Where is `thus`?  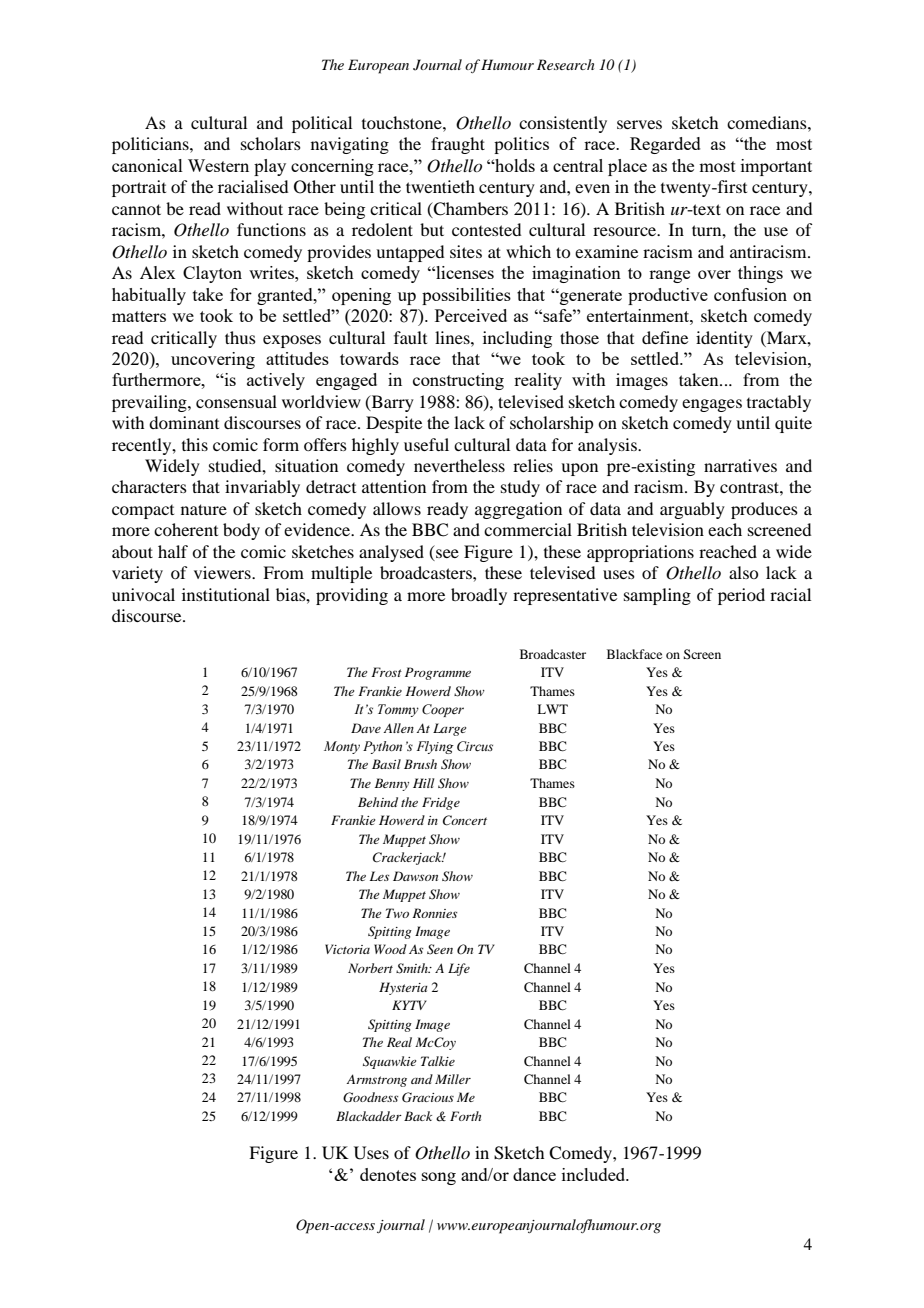 thus is located at coordinates (240, 337).
